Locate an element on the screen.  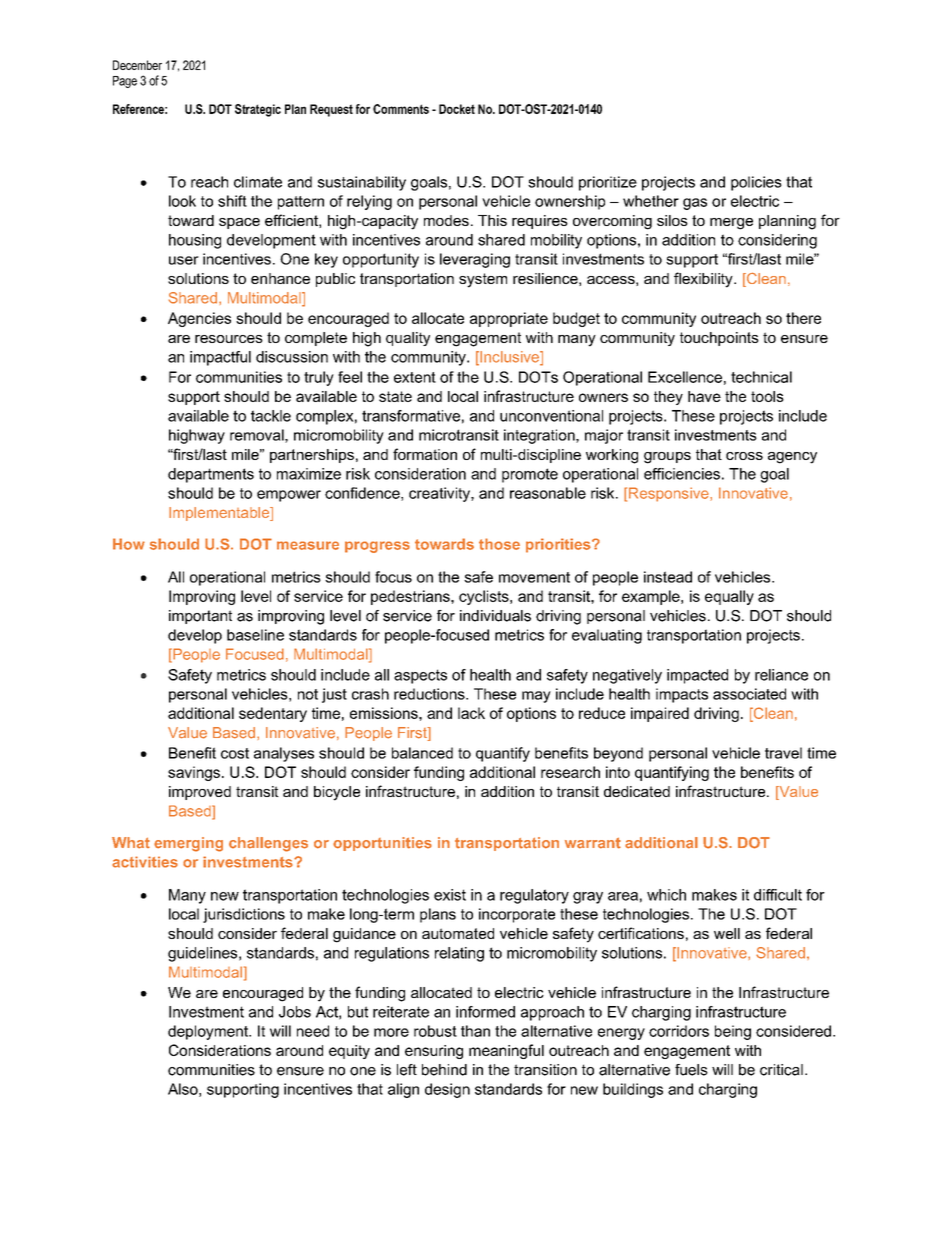
deployment is located at coordinates (209, 1032).
